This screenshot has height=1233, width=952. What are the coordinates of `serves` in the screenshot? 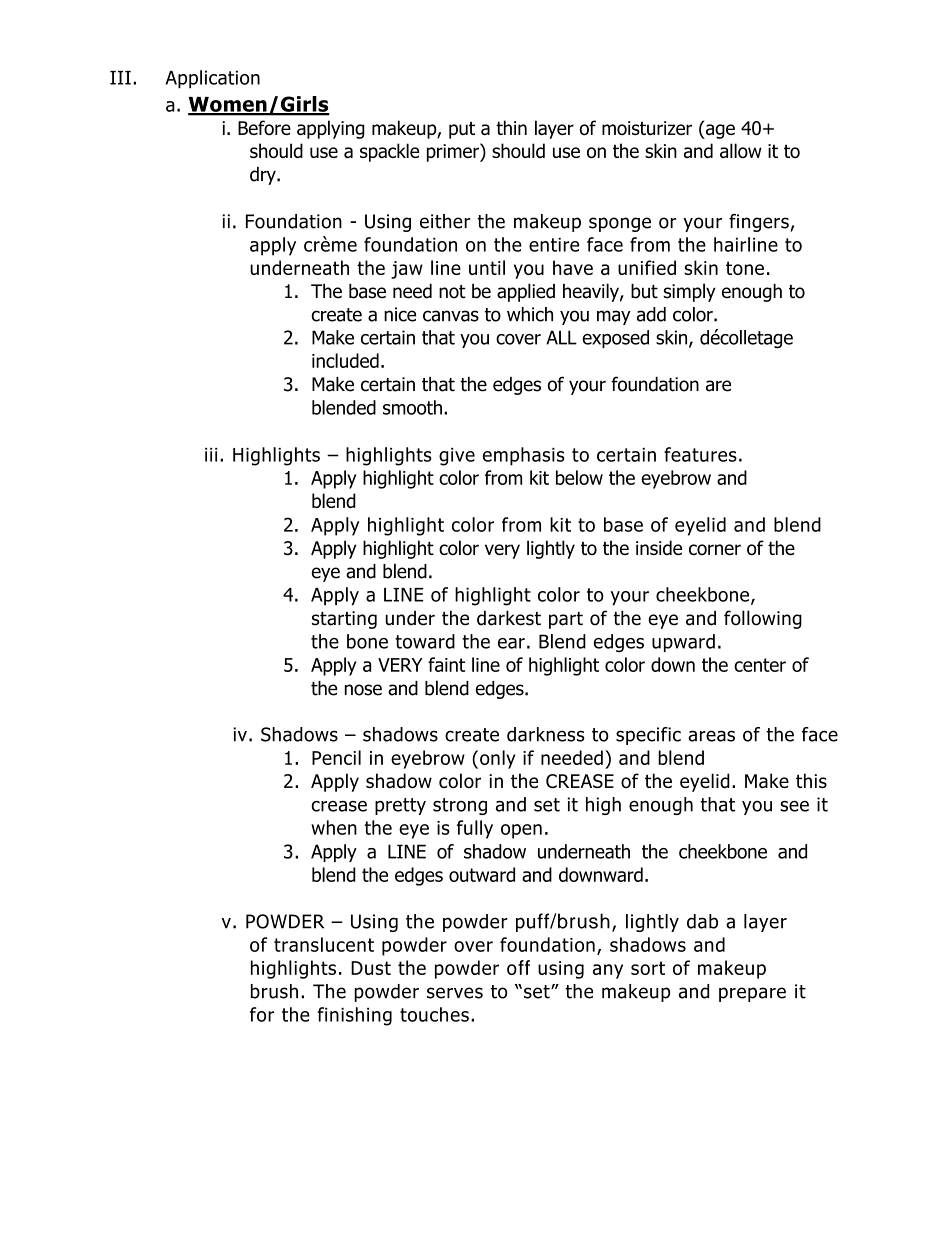 It's located at (455, 993).
